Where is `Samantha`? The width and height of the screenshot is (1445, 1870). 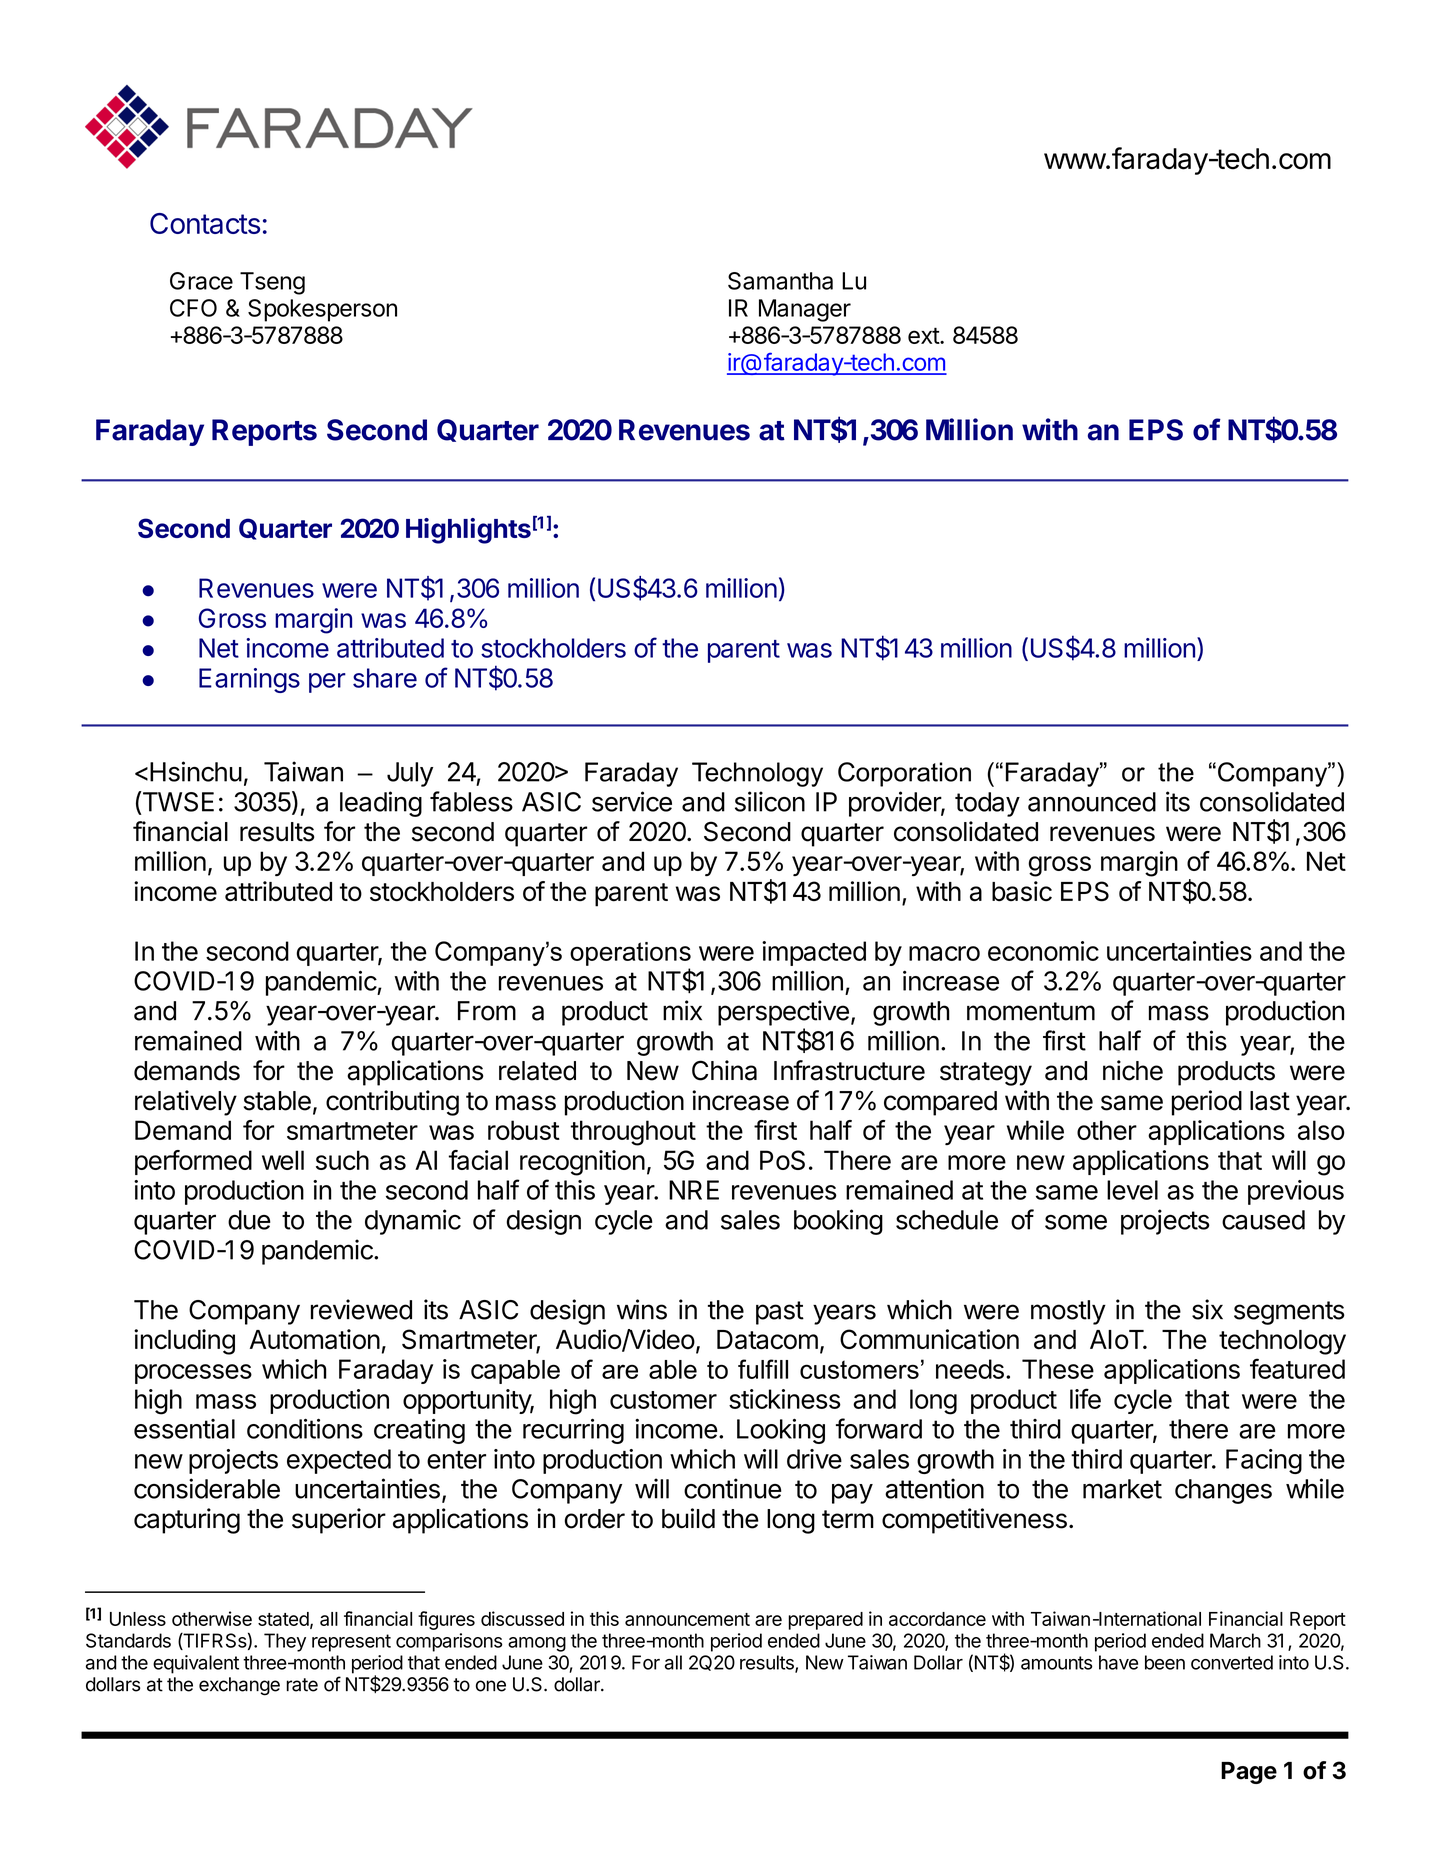 Samantha is located at coordinates (780, 281).
